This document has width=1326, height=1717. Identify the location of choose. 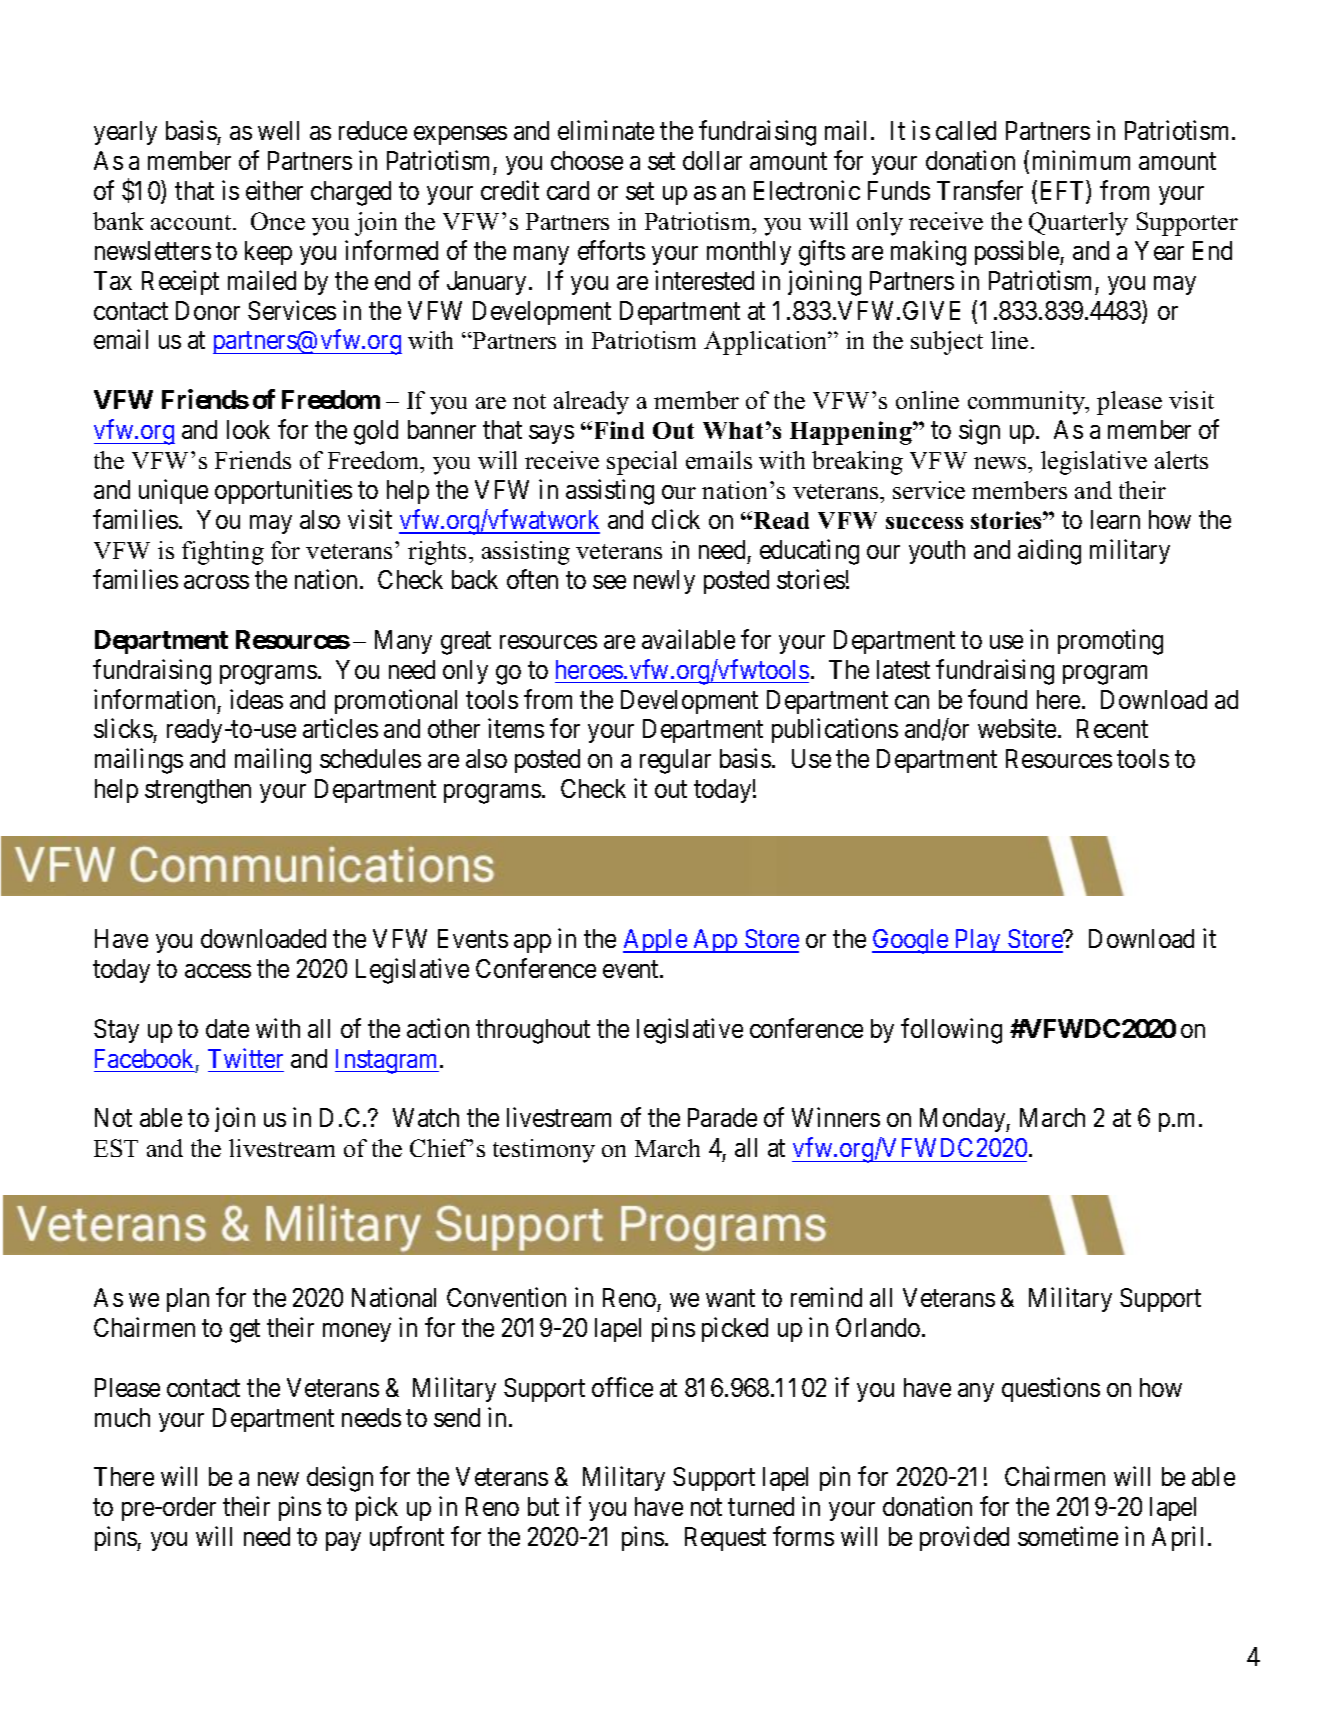
(587, 160).
